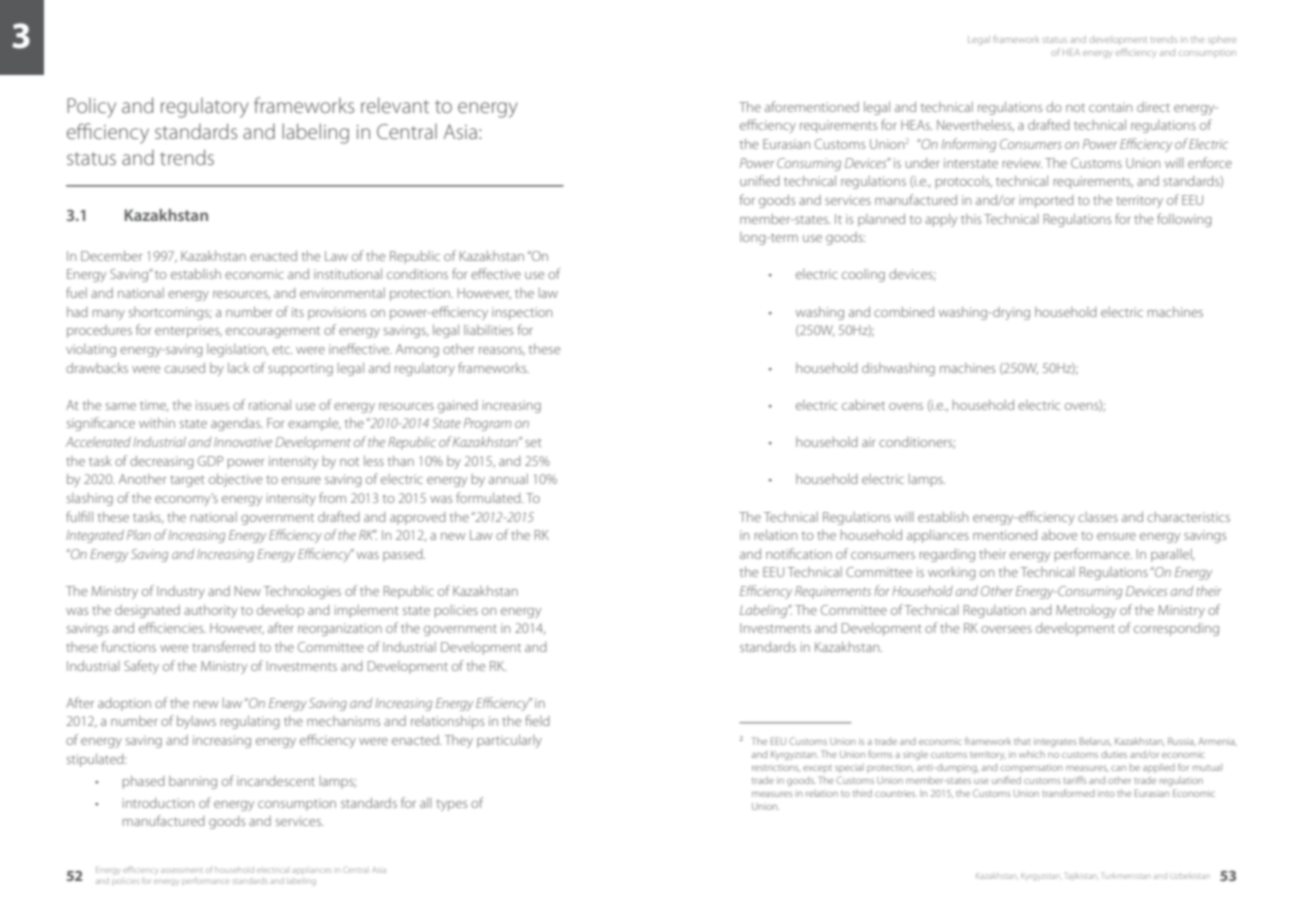 The width and height of the screenshot is (1303, 924). What do you see at coordinates (1081, 877) in the screenshot?
I see `Tajikistan` at bounding box center [1081, 877].
